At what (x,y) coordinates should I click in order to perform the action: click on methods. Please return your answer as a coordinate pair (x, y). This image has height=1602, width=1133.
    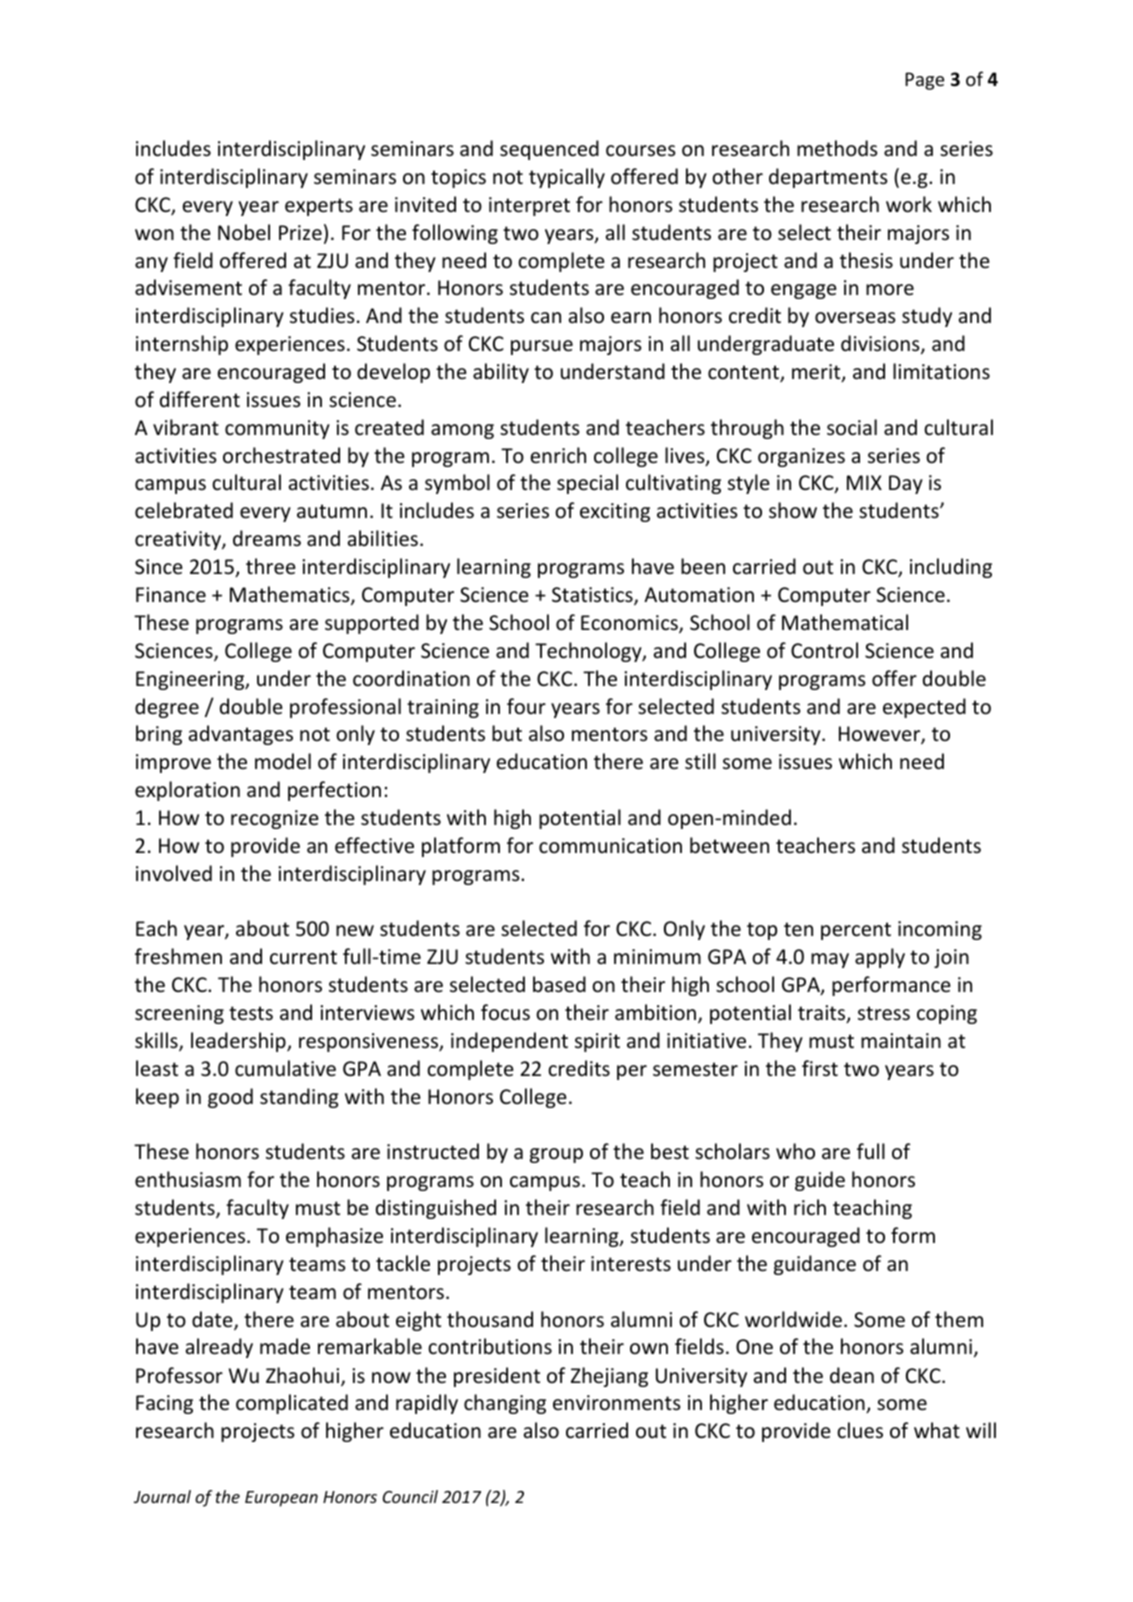
    Looking at the image, I should click on (837, 148).
